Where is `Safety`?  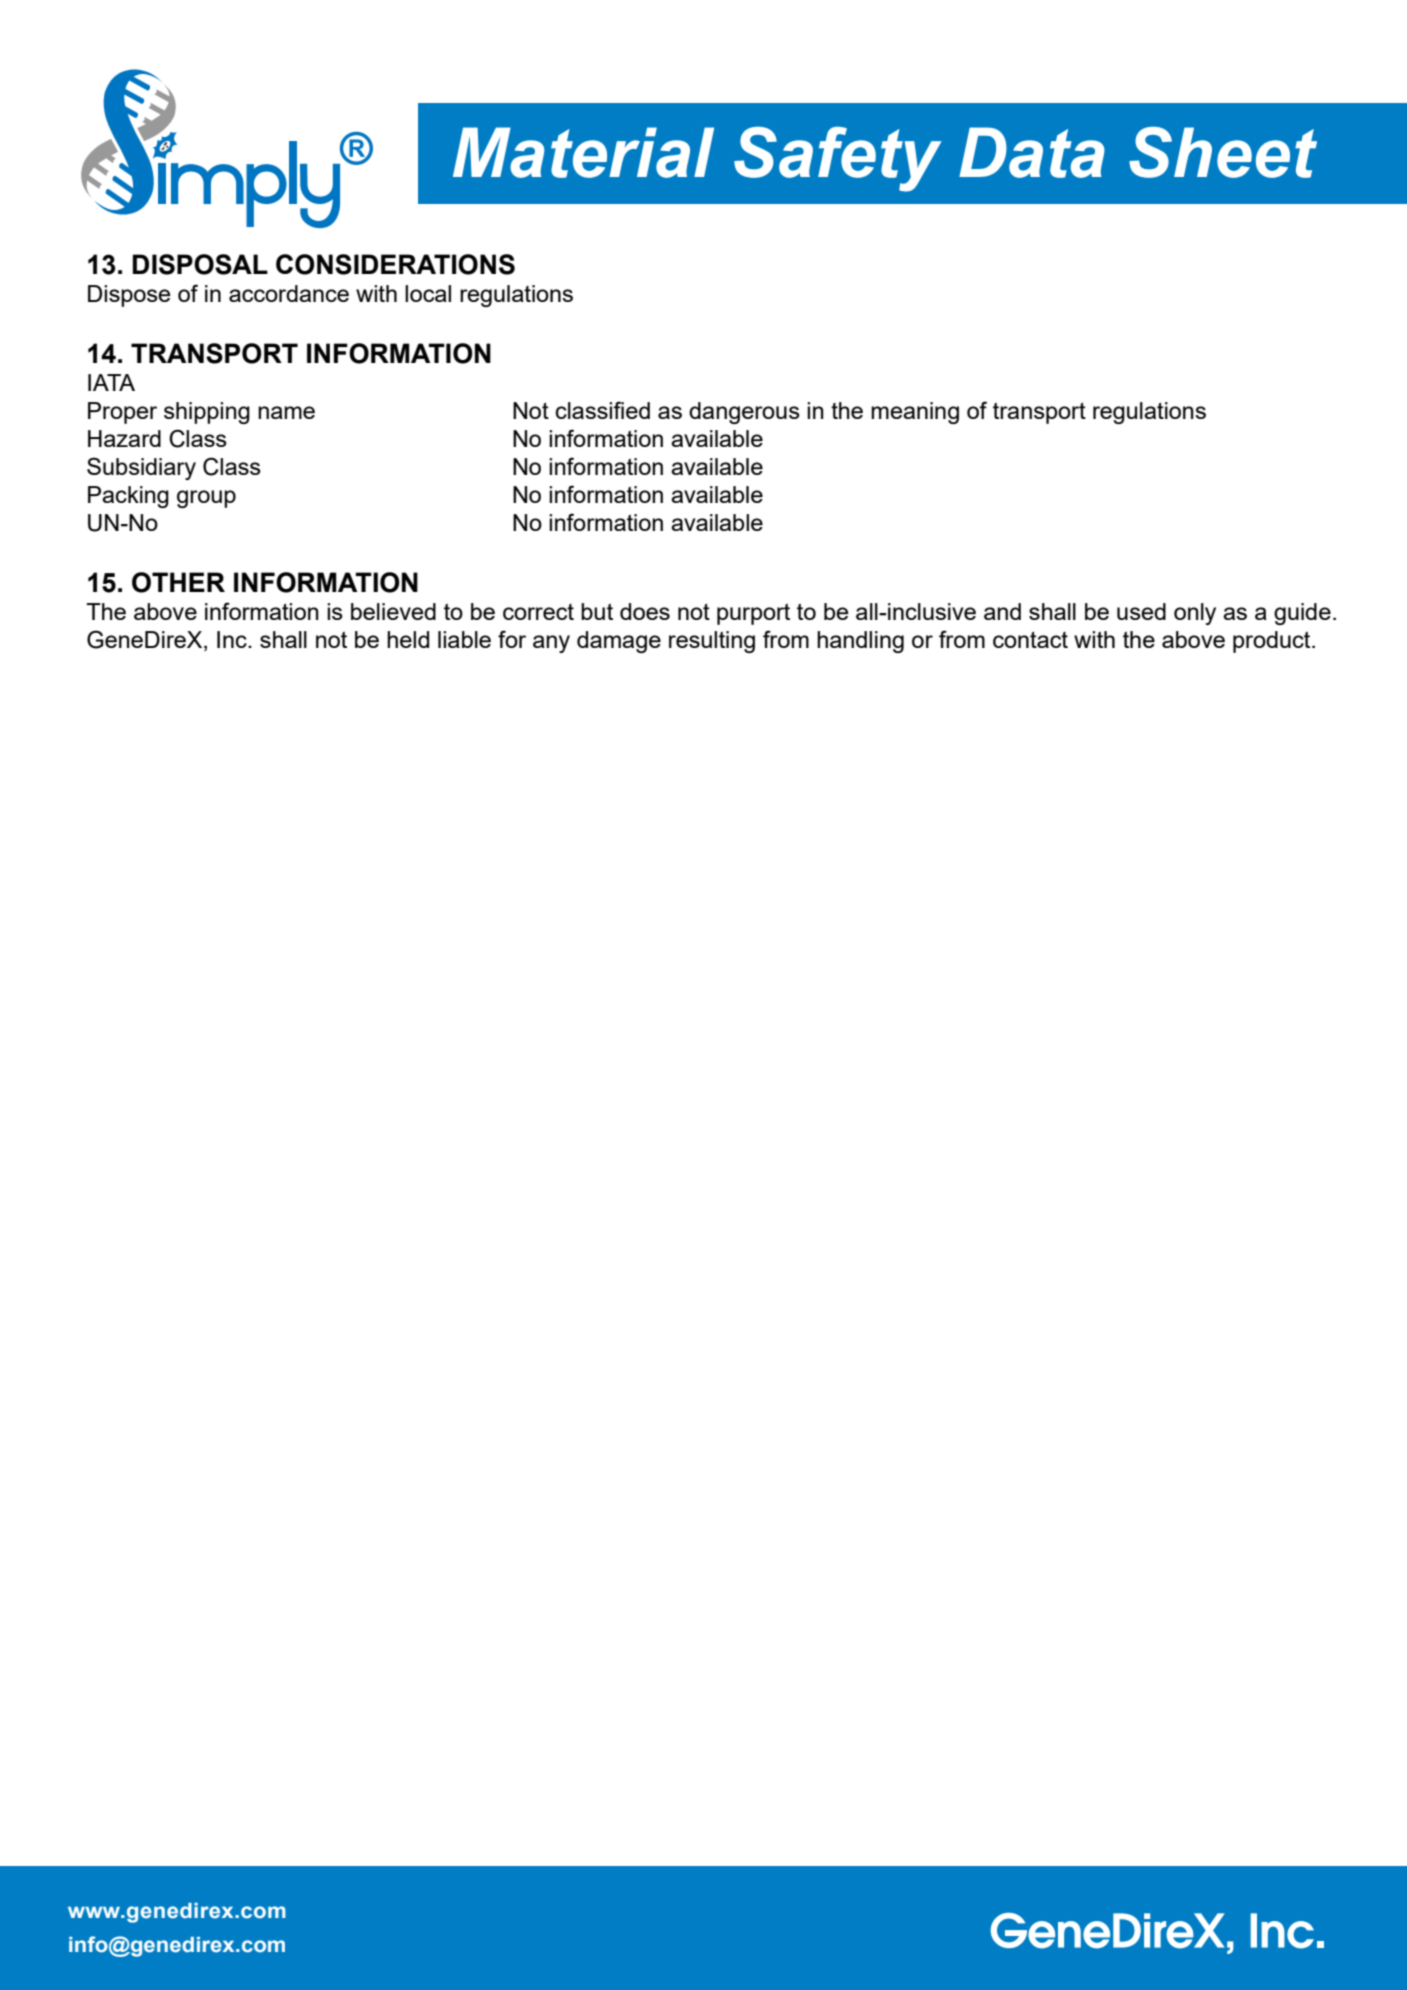 Safety is located at coordinates (838, 159).
